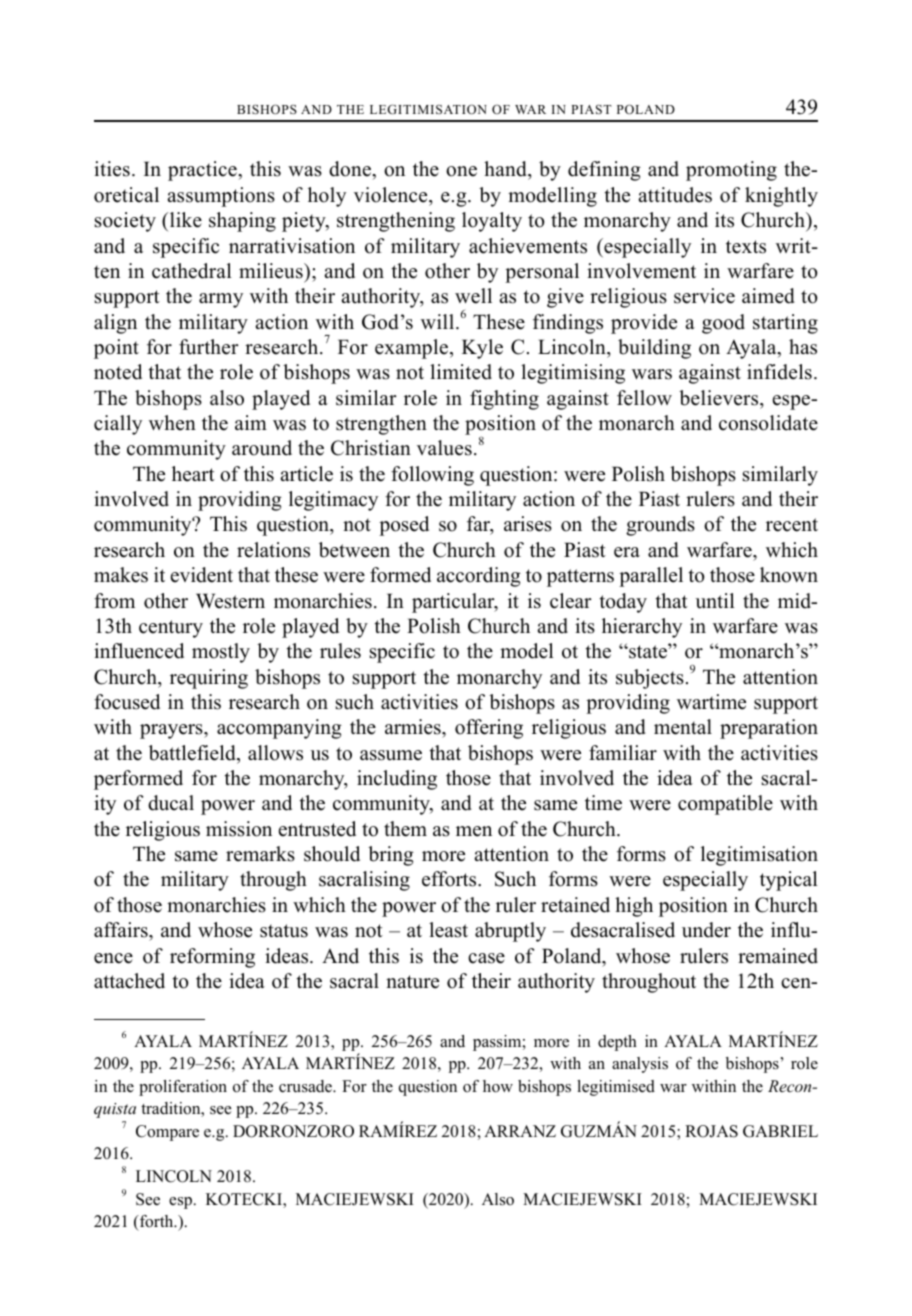 Image resolution: width=912 pixels, height=1316 pixels. I want to click on compatible, so click(725, 805).
